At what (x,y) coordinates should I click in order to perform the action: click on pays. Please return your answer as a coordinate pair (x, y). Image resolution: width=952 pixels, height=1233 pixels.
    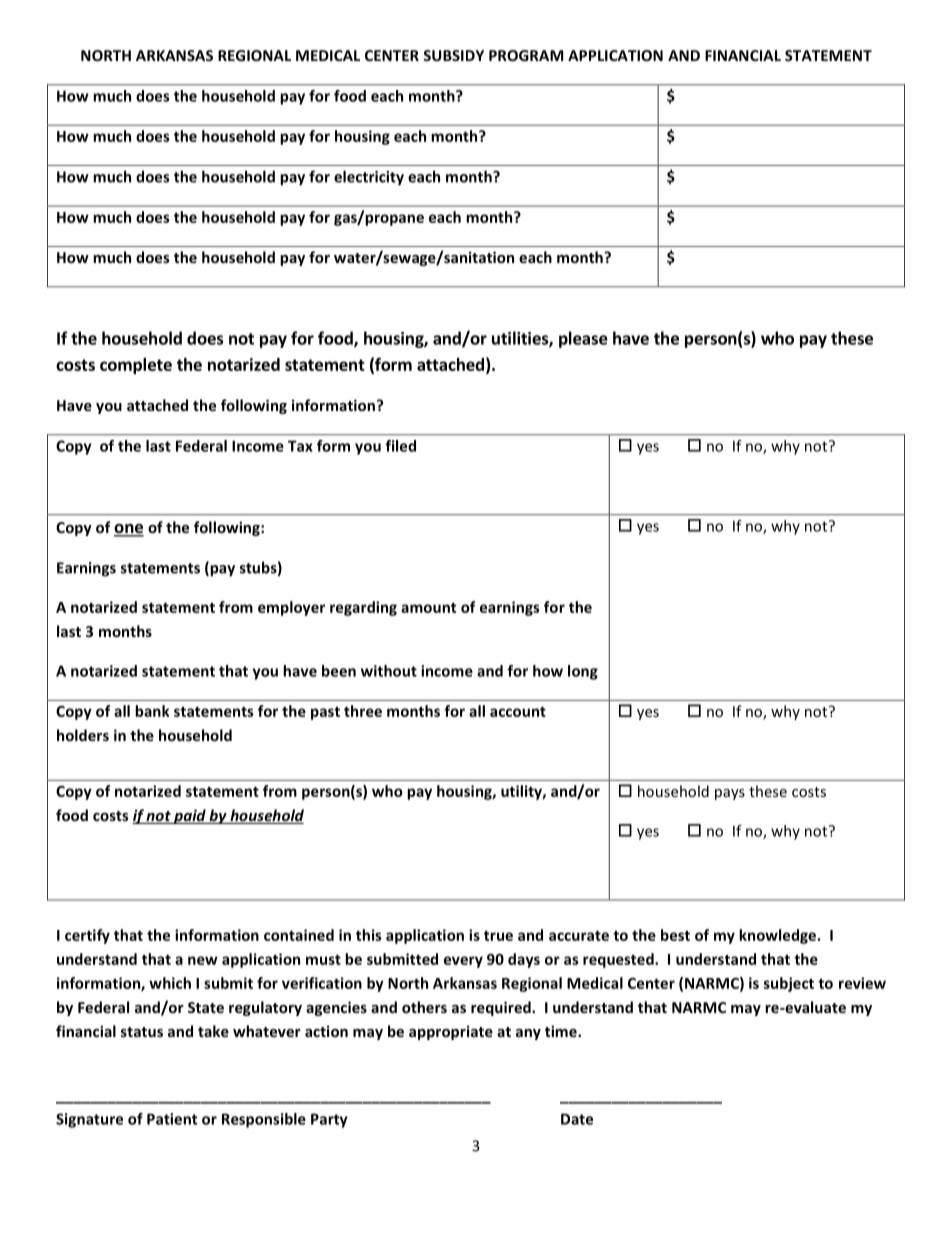
    Looking at the image, I should click on (730, 794).
